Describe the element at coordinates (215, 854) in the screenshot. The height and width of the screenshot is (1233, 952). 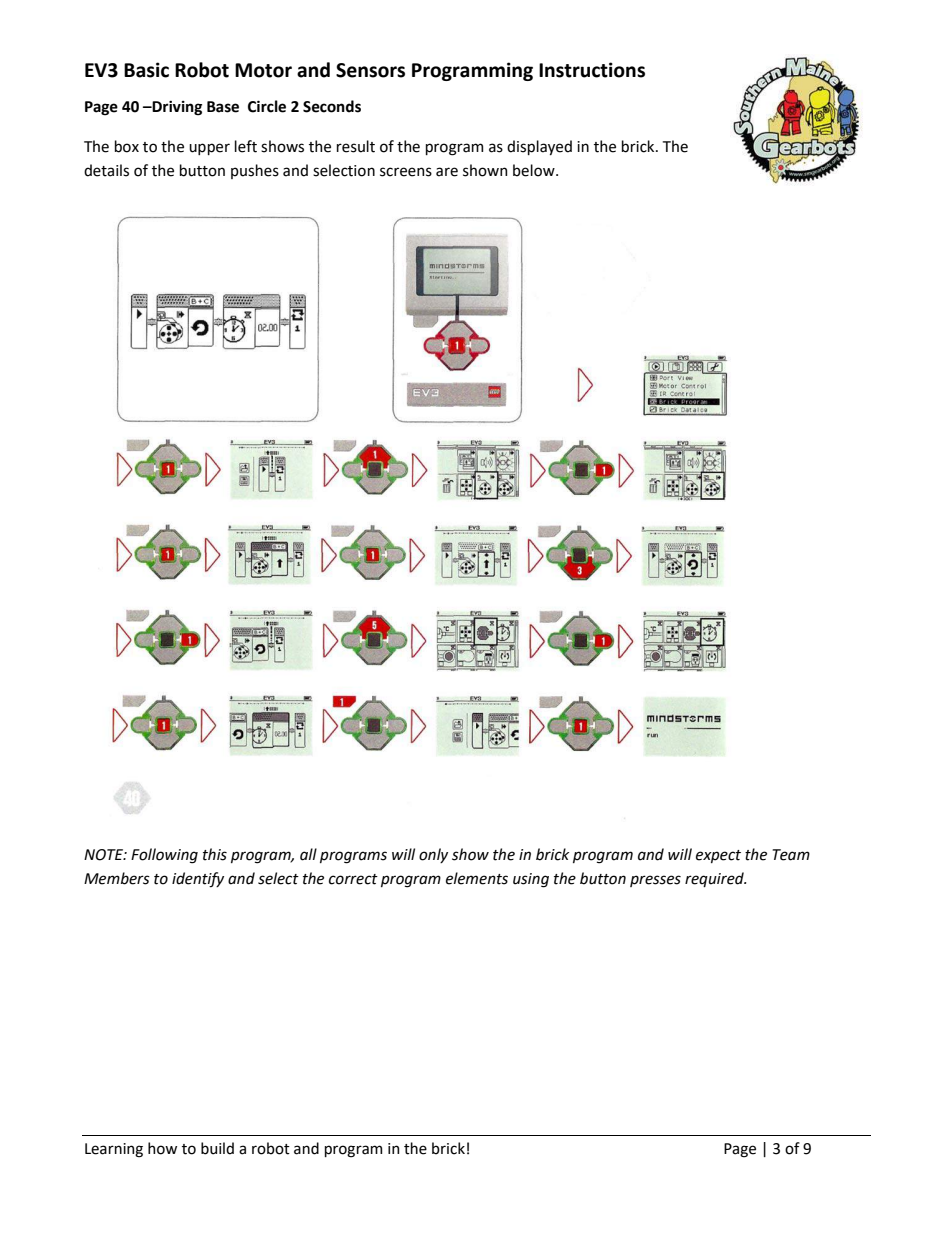
I see `this` at that location.
